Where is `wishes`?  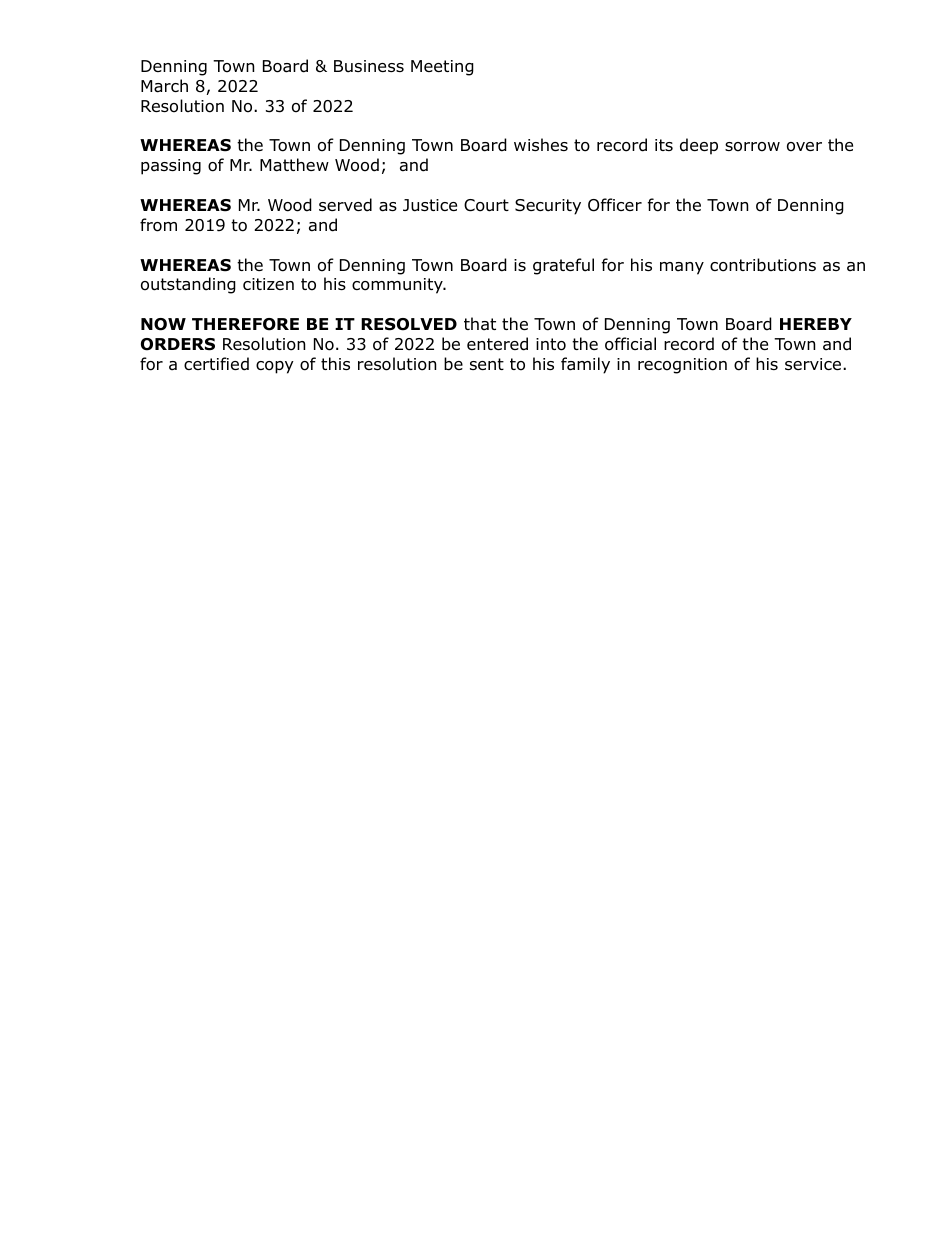
wishes is located at coordinates (541, 144).
